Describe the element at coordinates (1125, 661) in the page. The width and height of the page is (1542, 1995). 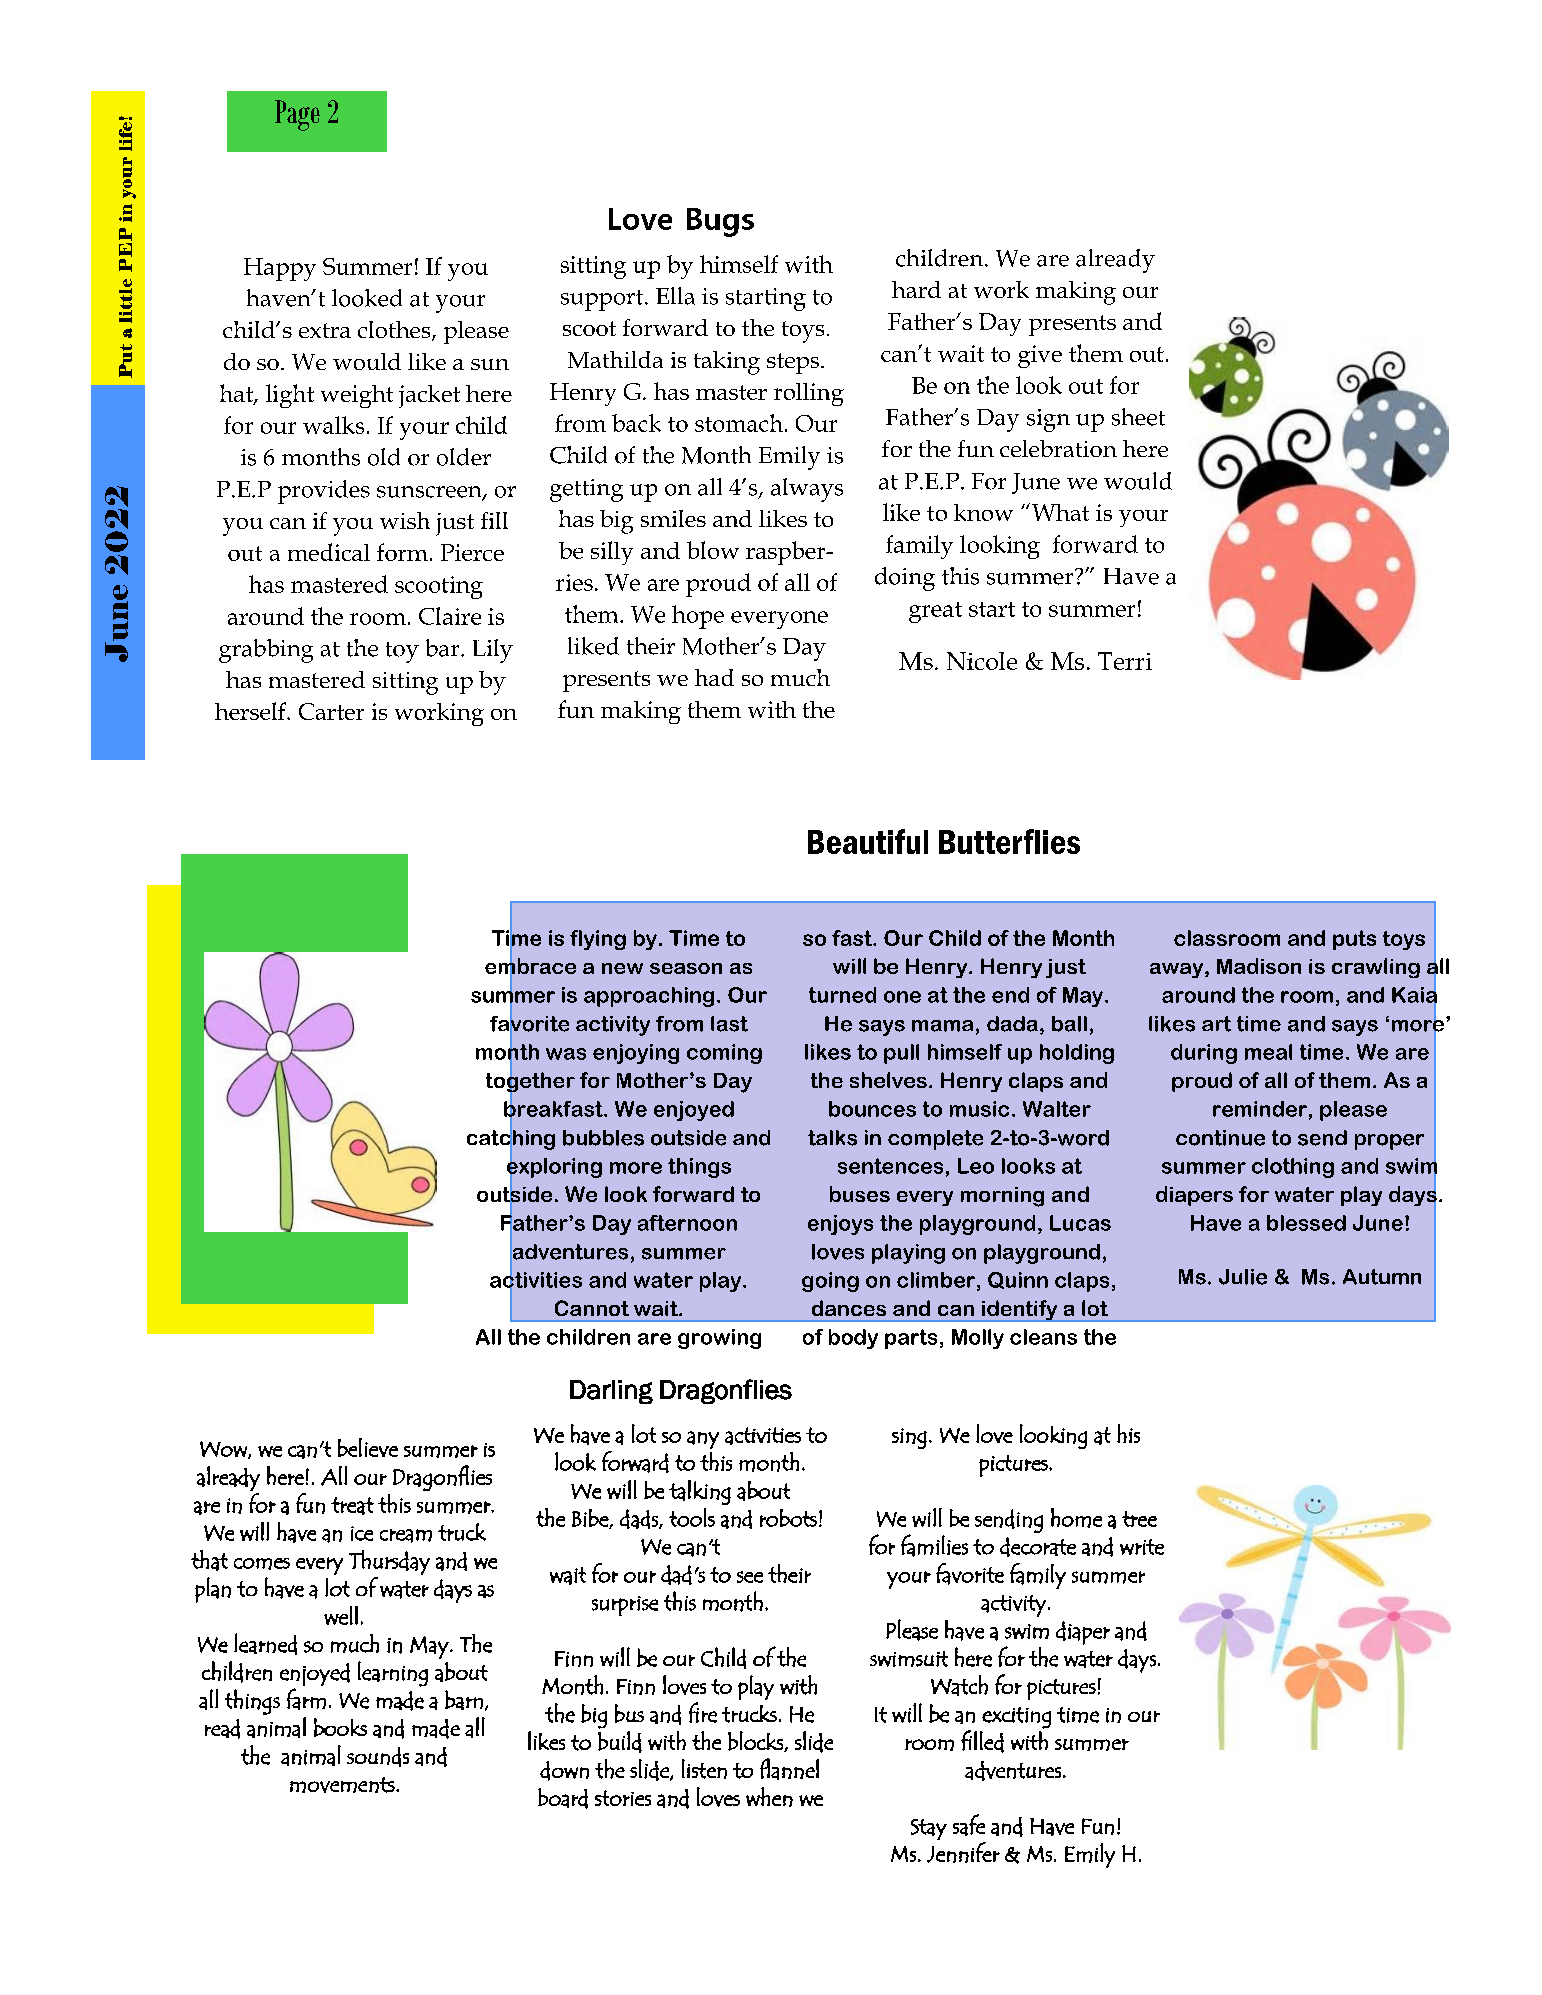
I see `Terri` at that location.
